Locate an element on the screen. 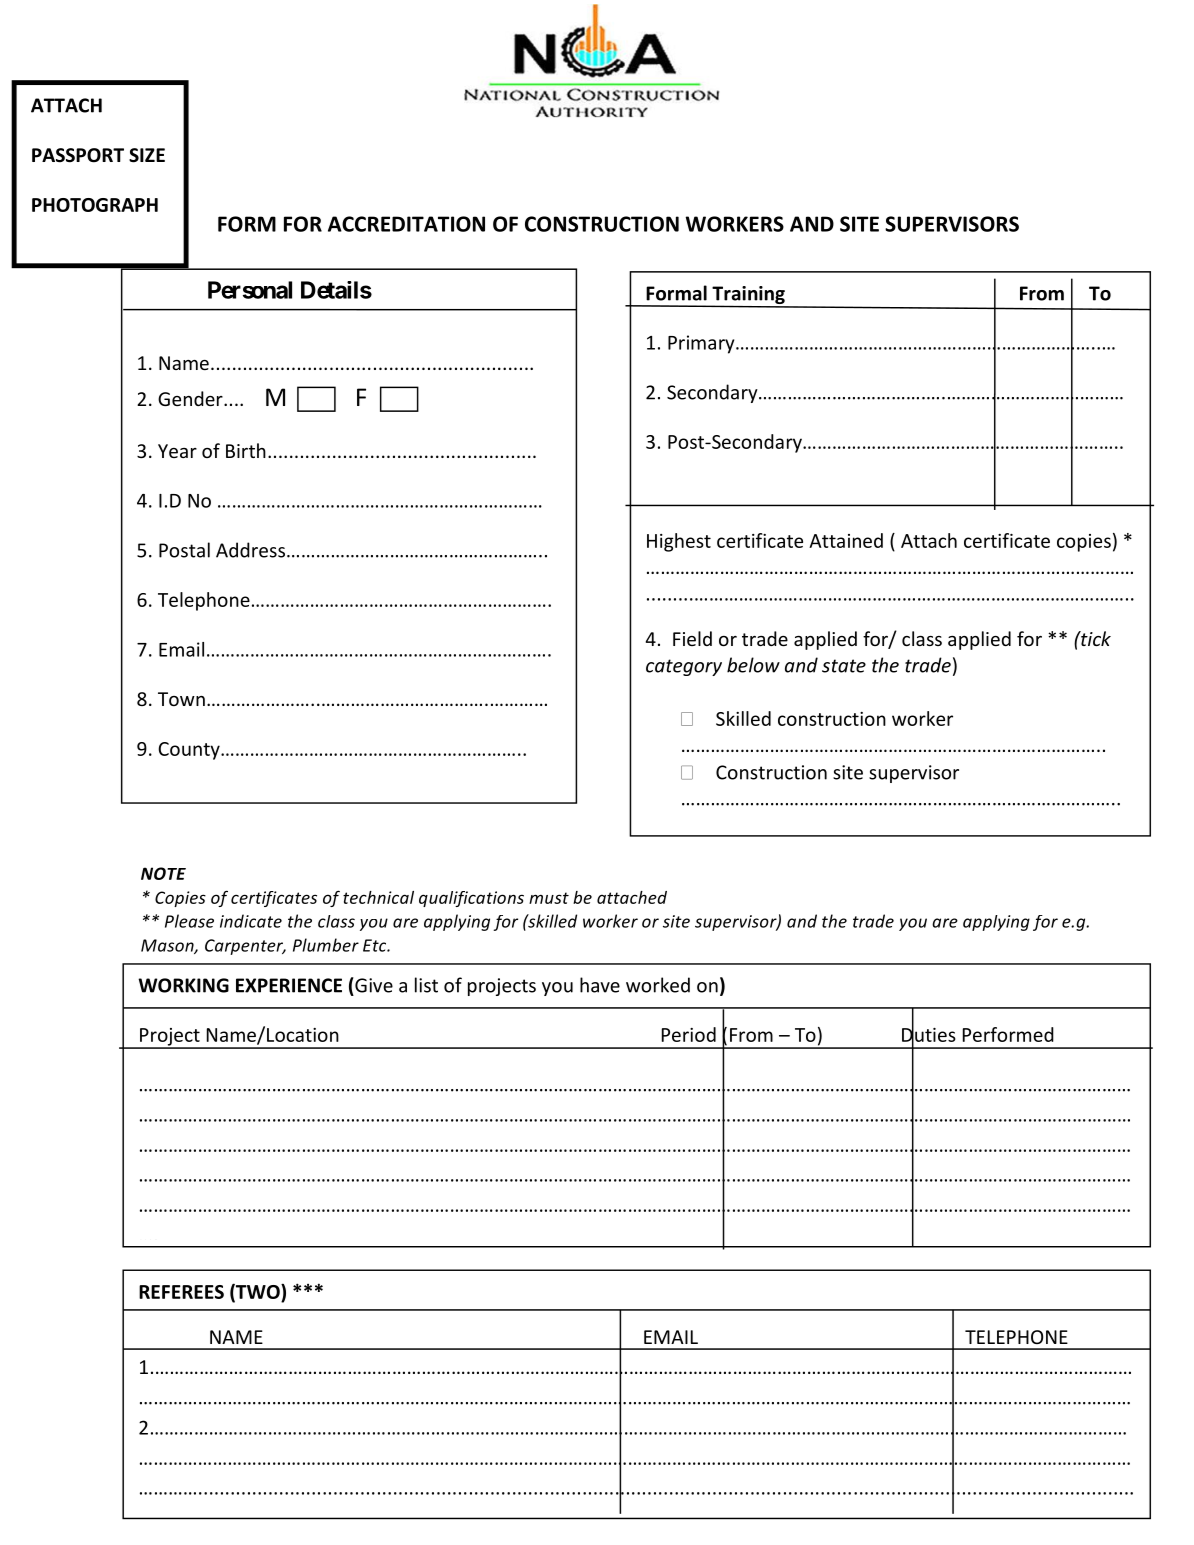 The width and height of the screenshot is (1194, 1545). Highest is located at coordinates (679, 542).
